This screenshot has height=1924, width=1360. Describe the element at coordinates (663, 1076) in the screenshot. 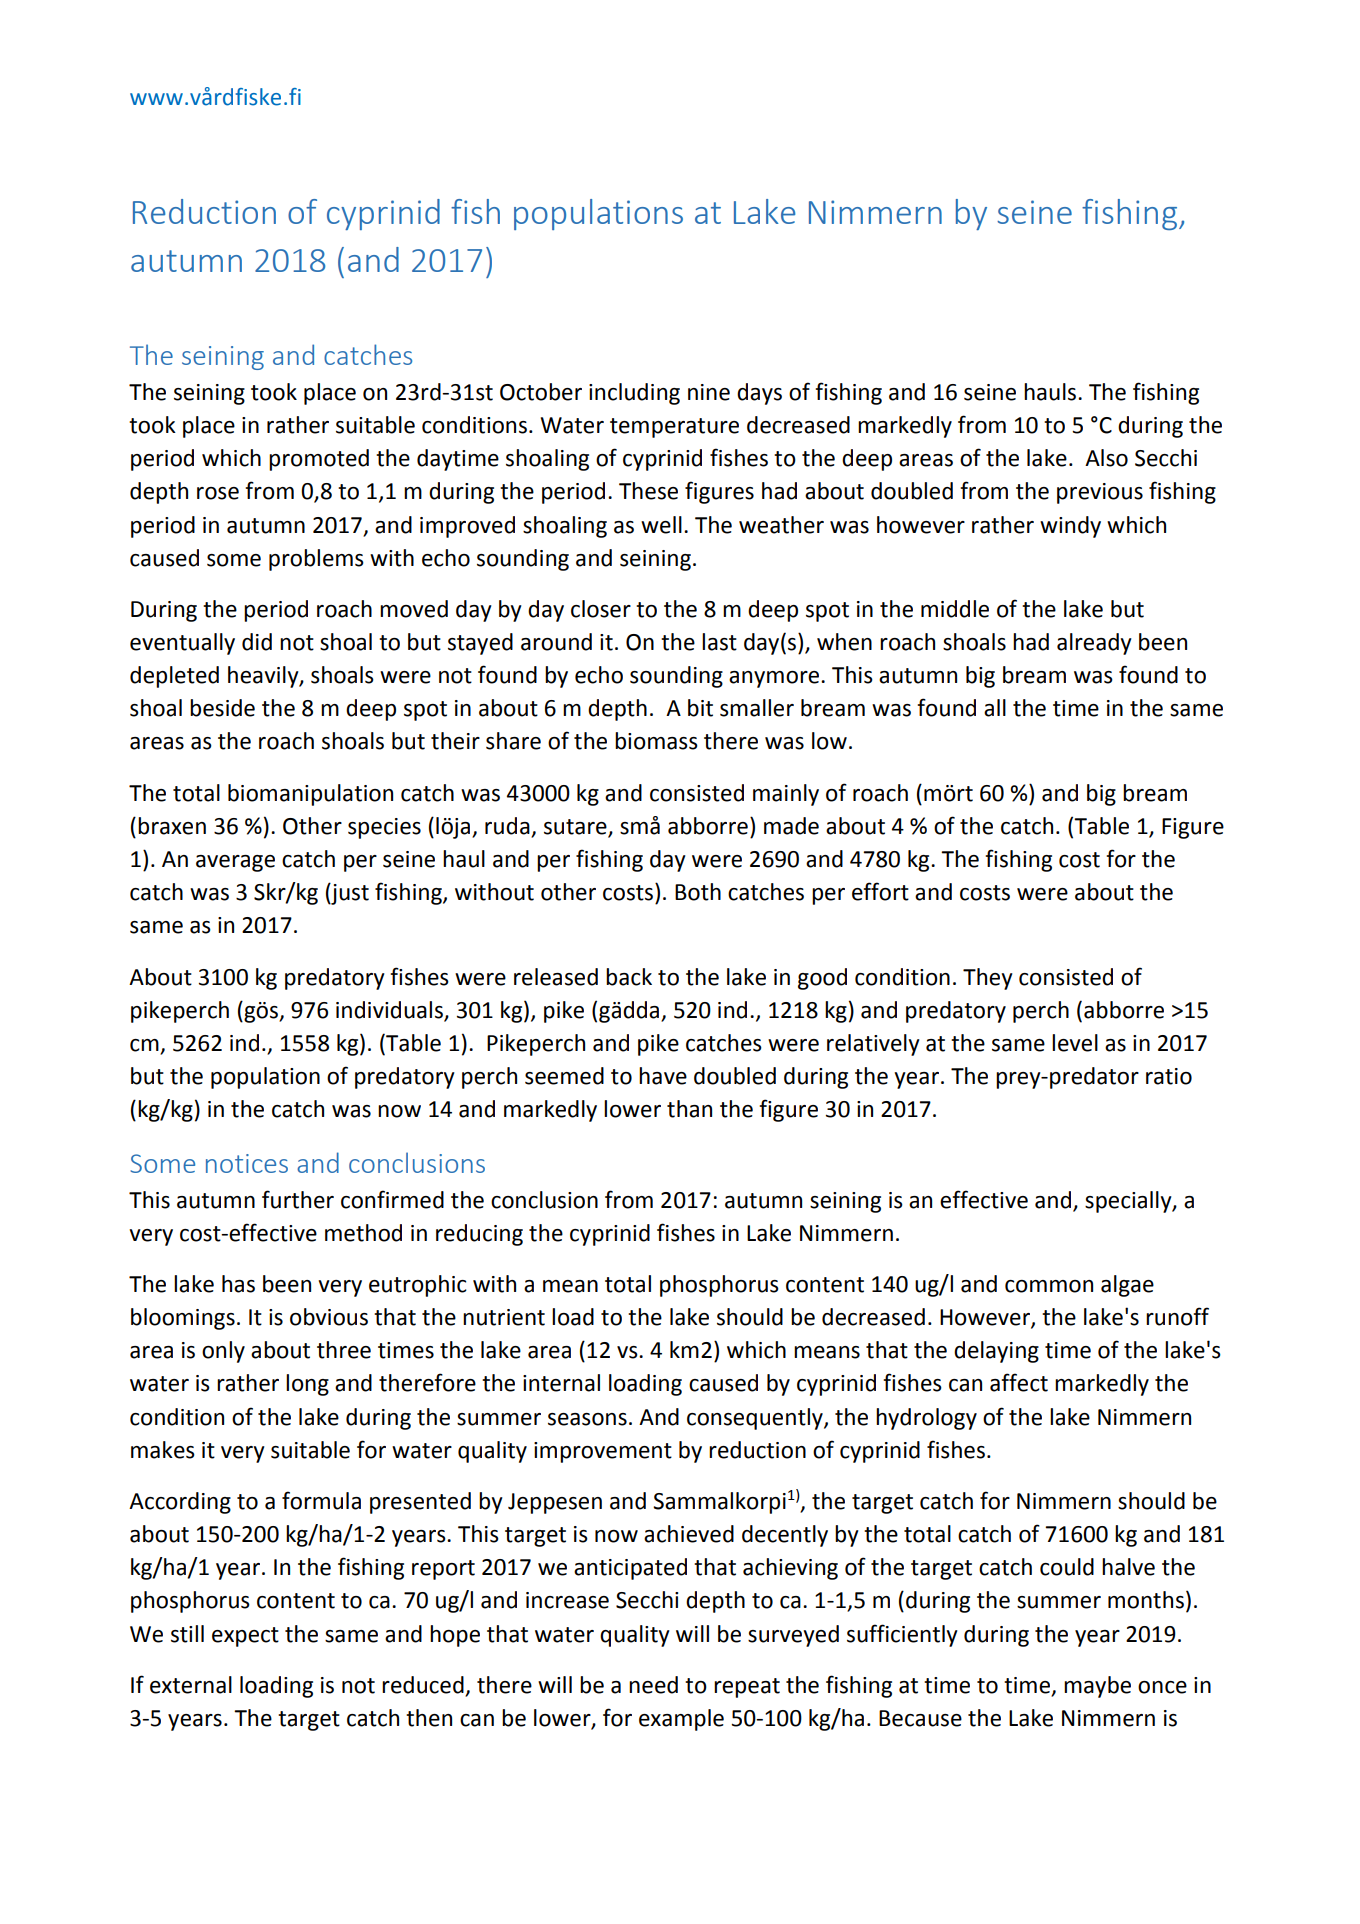

I see `have` at that location.
